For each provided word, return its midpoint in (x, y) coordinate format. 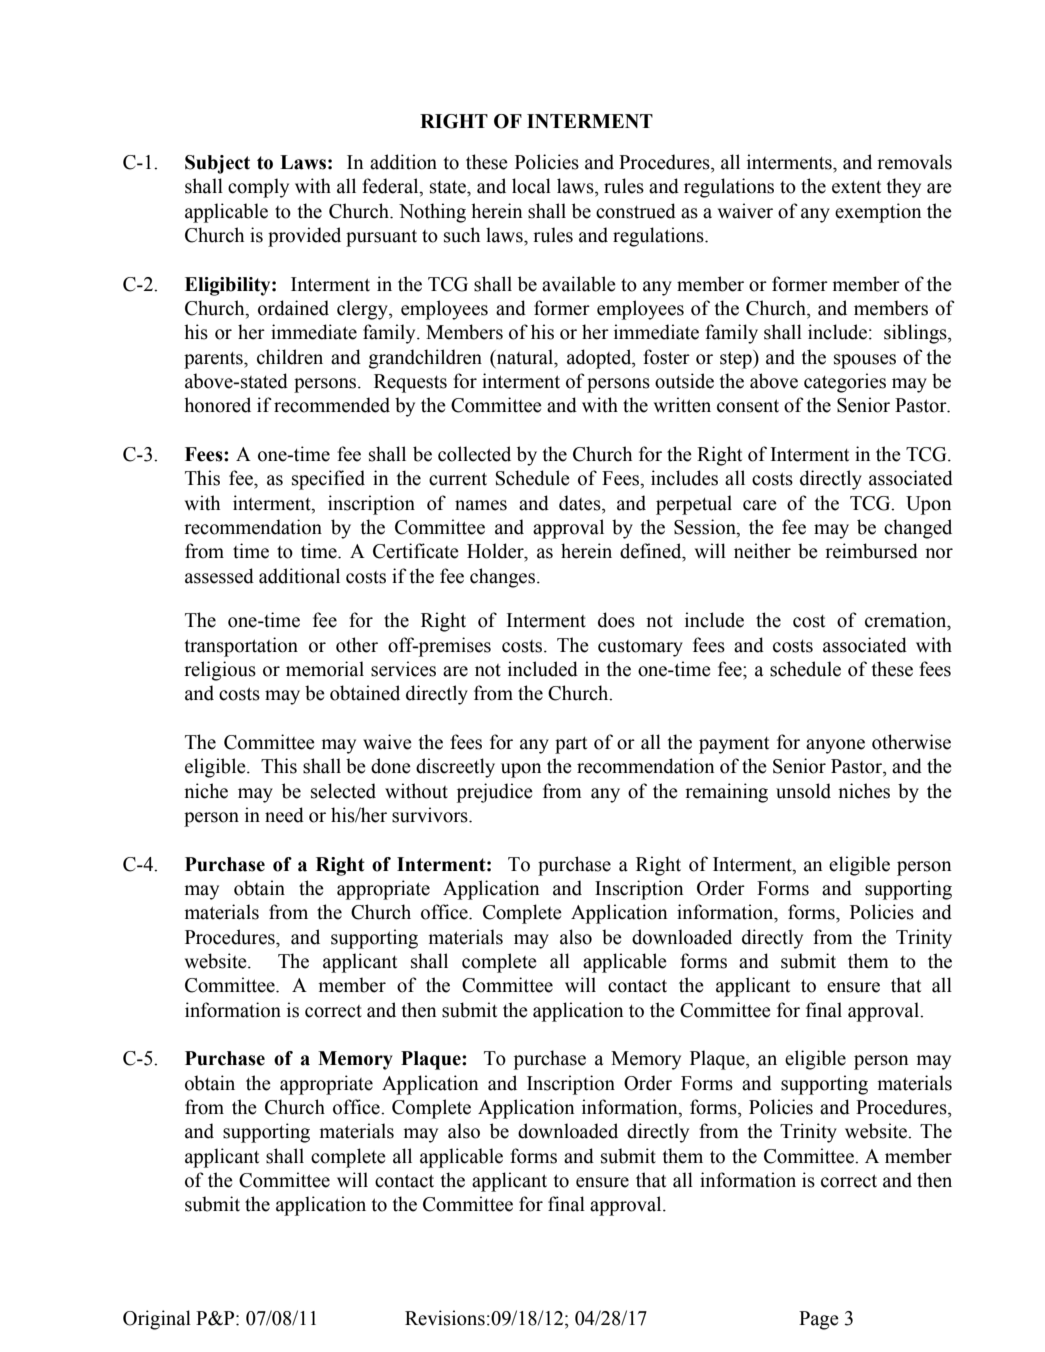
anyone (835, 746)
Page (819, 1320)
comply (258, 188)
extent (856, 187)
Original (157, 1320)
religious (220, 671)
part (571, 745)
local (531, 186)
